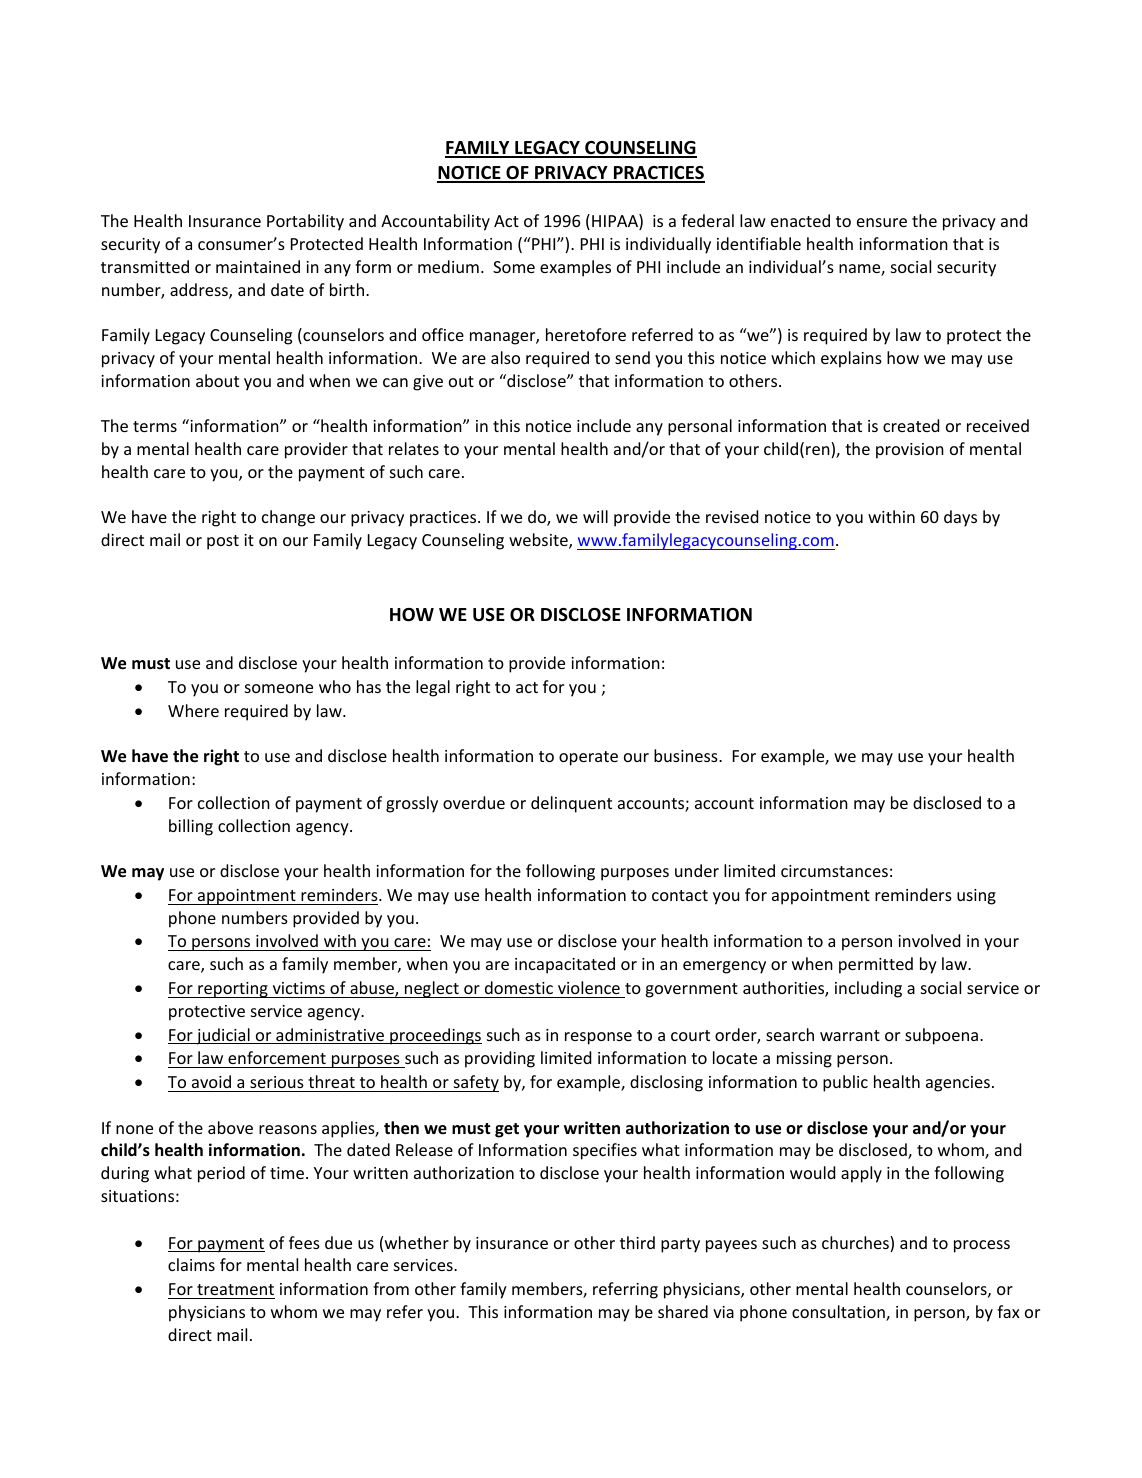  I want to click on will, so click(595, 516).
